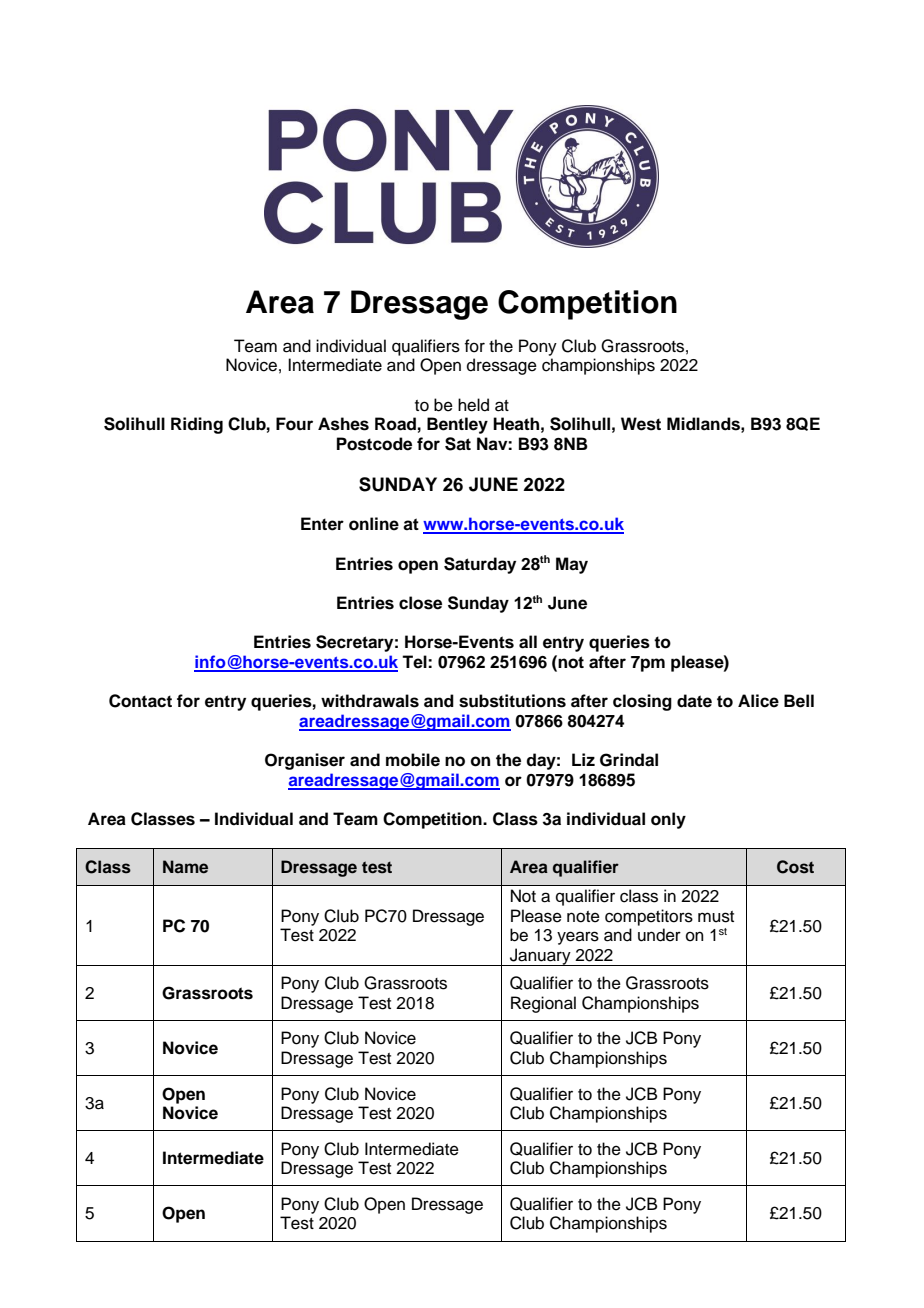 This image has width=924, height=1308. What do you see at coordinates (185, 867) in the image?
I see `Name` at bounding box center [185, 867].
